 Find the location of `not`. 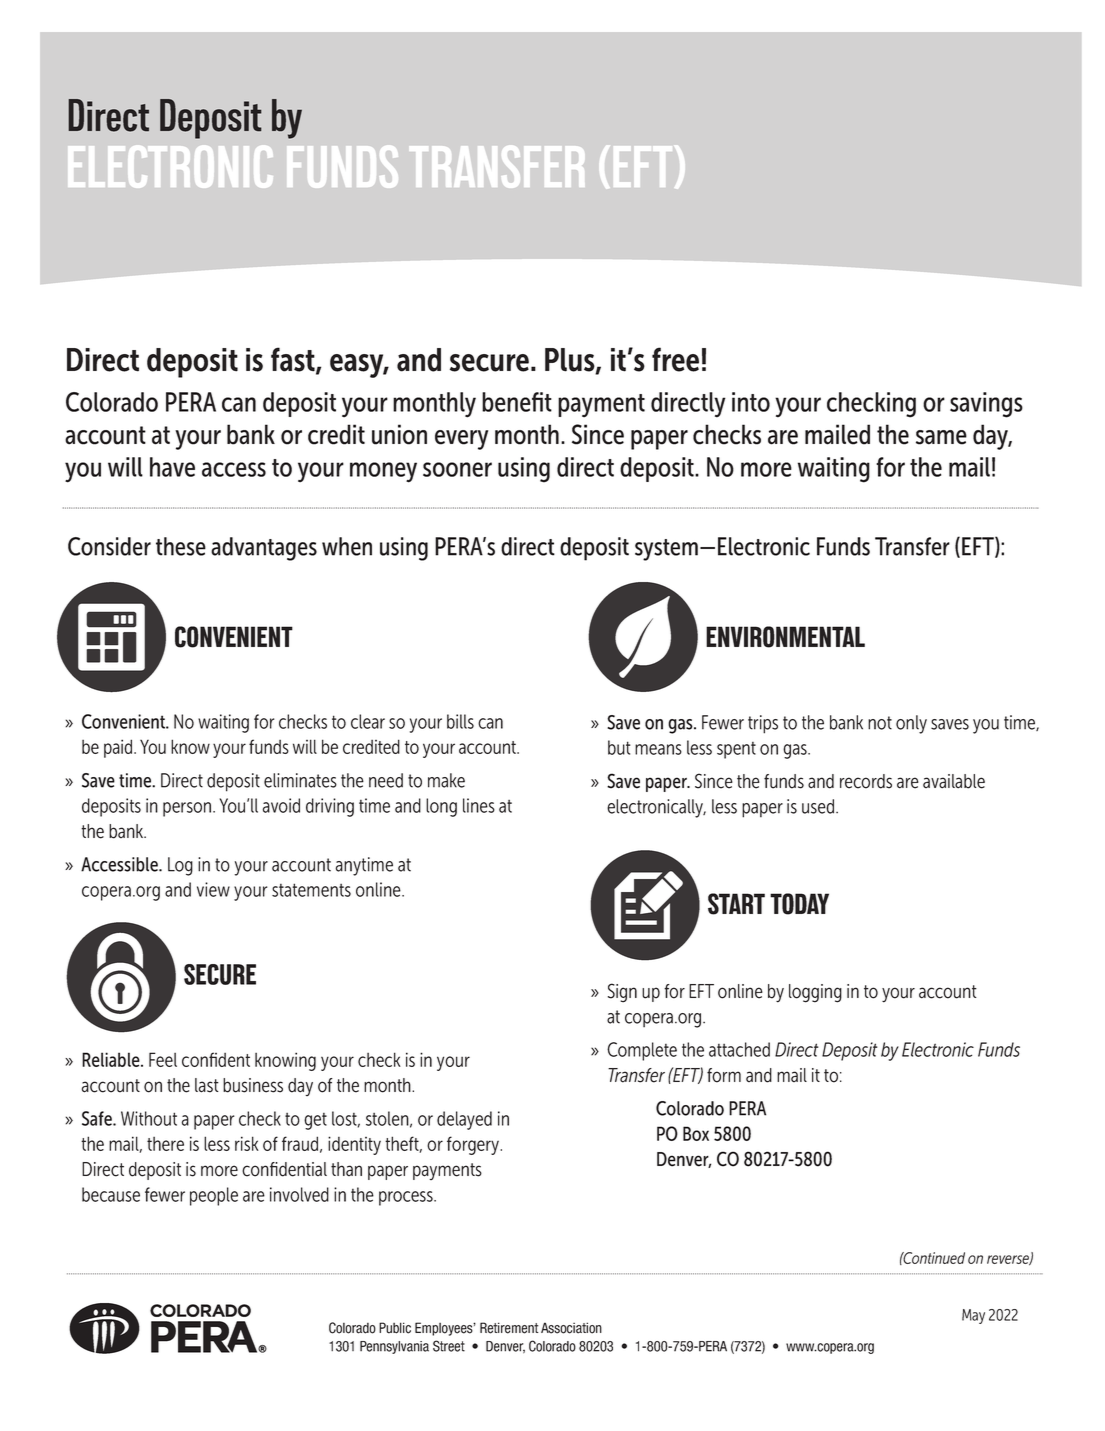

not is located at coordinates (880, 723).
